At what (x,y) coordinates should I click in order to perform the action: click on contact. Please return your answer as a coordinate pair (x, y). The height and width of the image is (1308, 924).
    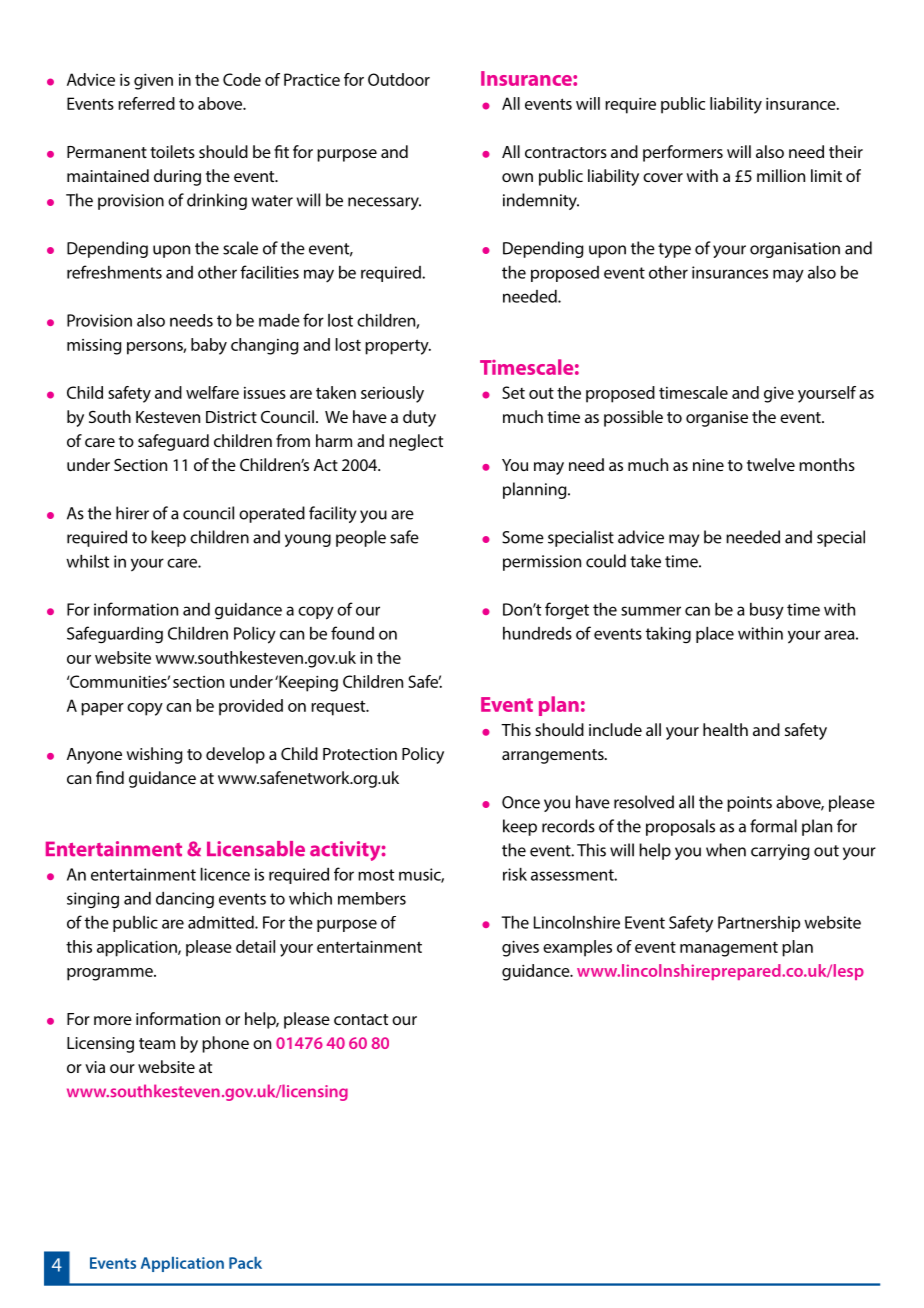
    Looking at the image, I should click on (361, 1019).
